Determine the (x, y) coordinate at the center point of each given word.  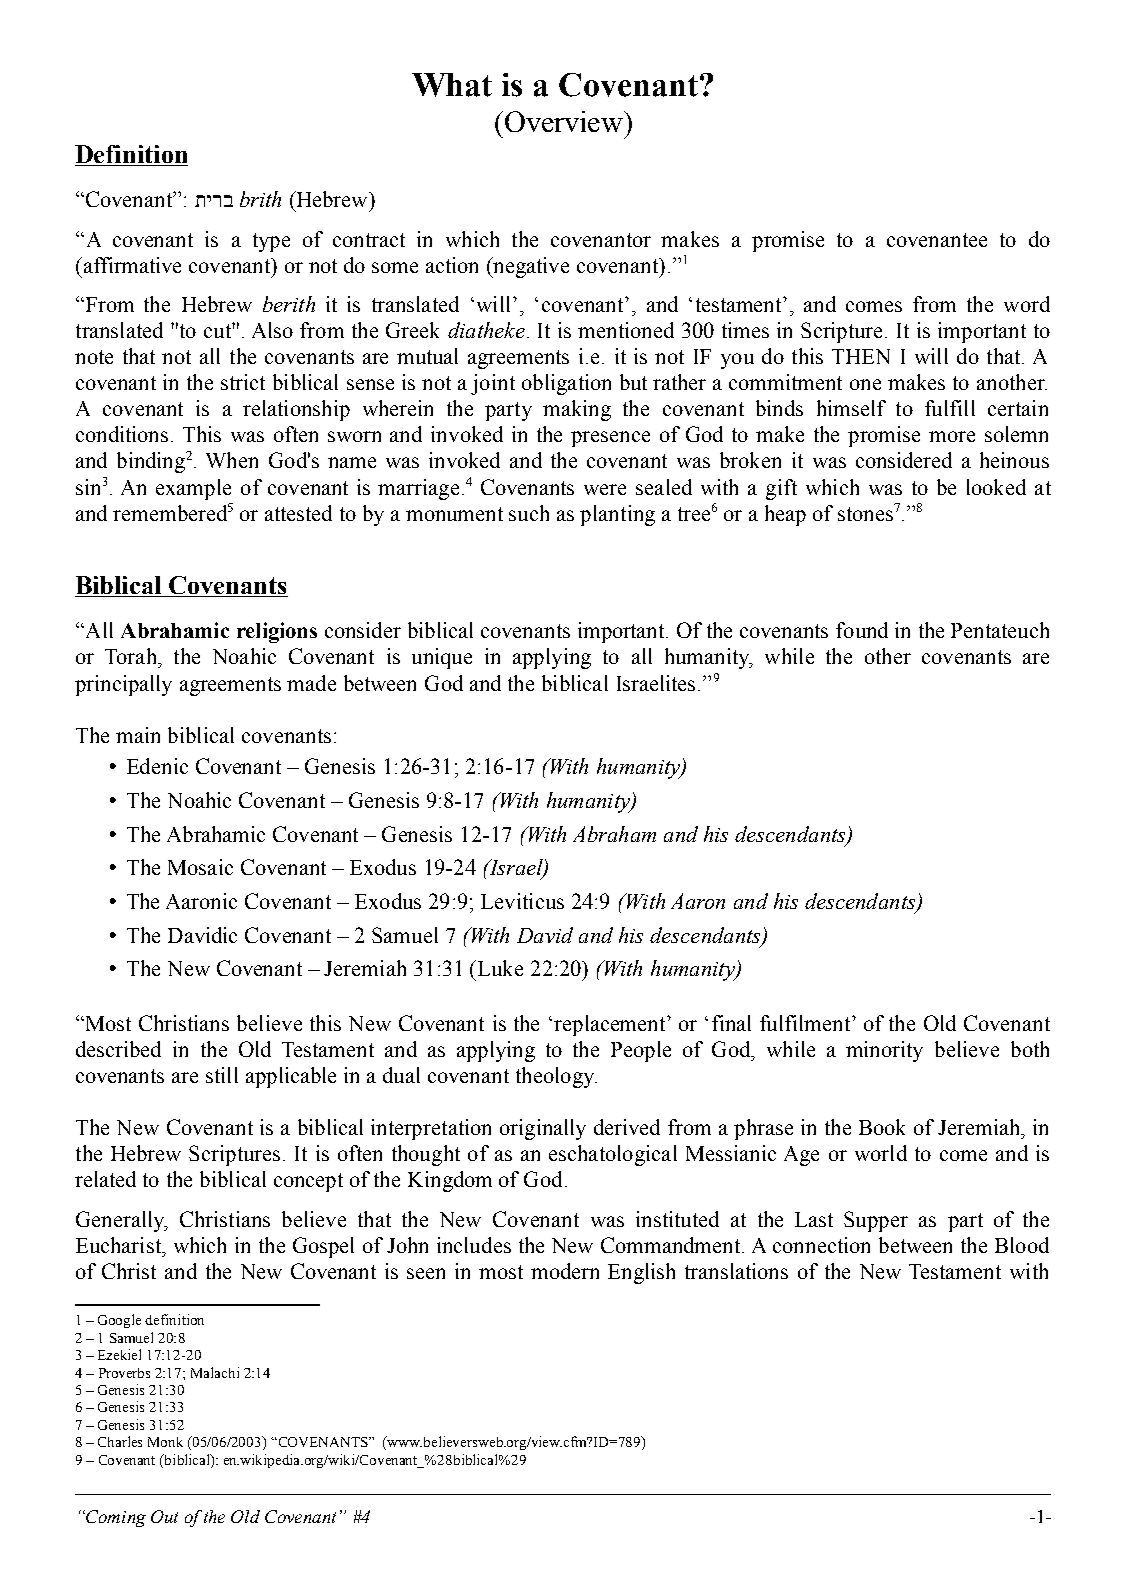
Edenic (157, 766)
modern (565, 1271)
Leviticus (522, 901)
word (1027, 304)
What (452, 85)
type (271, 242)
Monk (165, 1442)
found (862, 630)
